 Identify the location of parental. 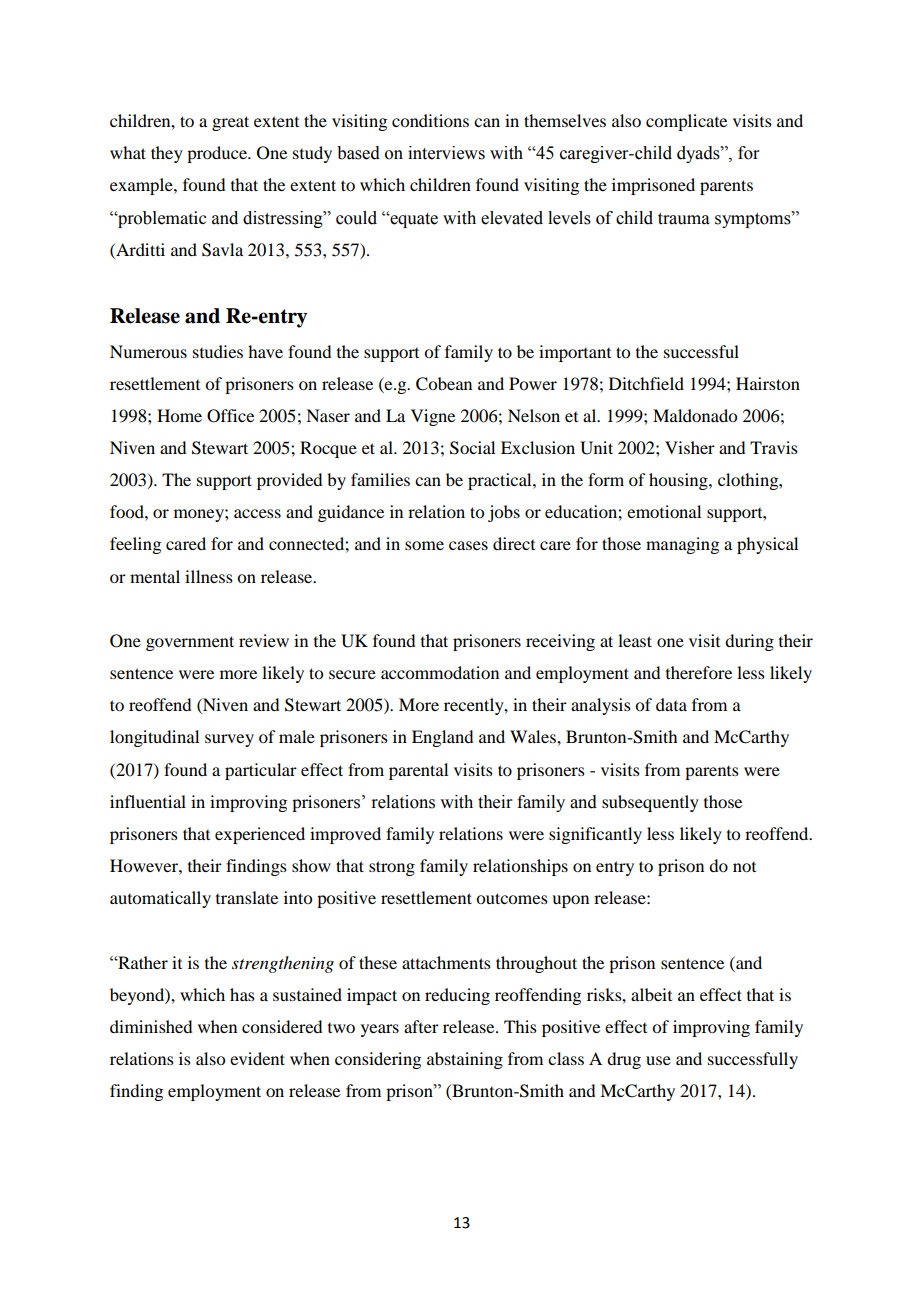
(418, 771).
